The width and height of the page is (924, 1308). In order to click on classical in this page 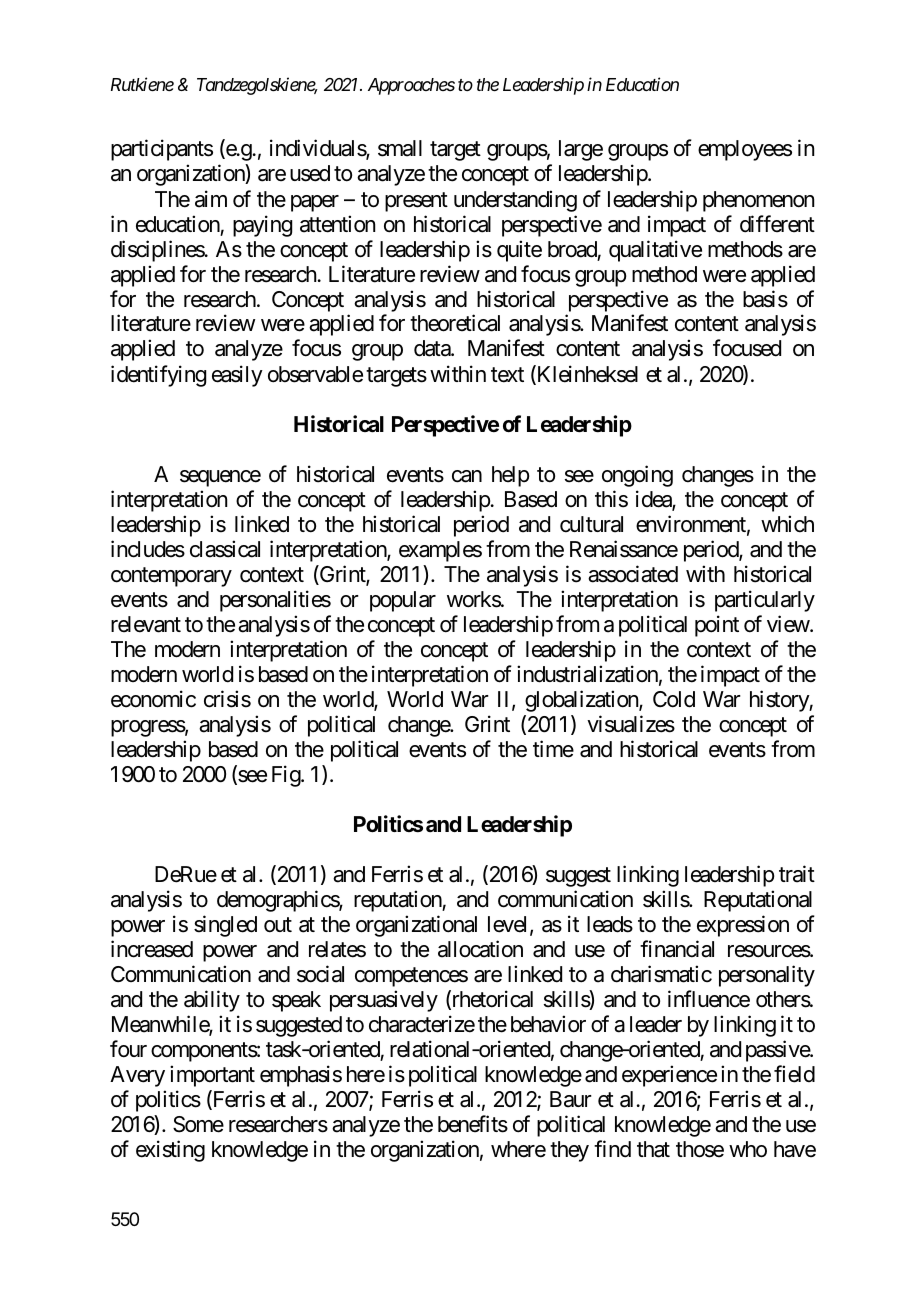, I will do `click(225, 549)`.
